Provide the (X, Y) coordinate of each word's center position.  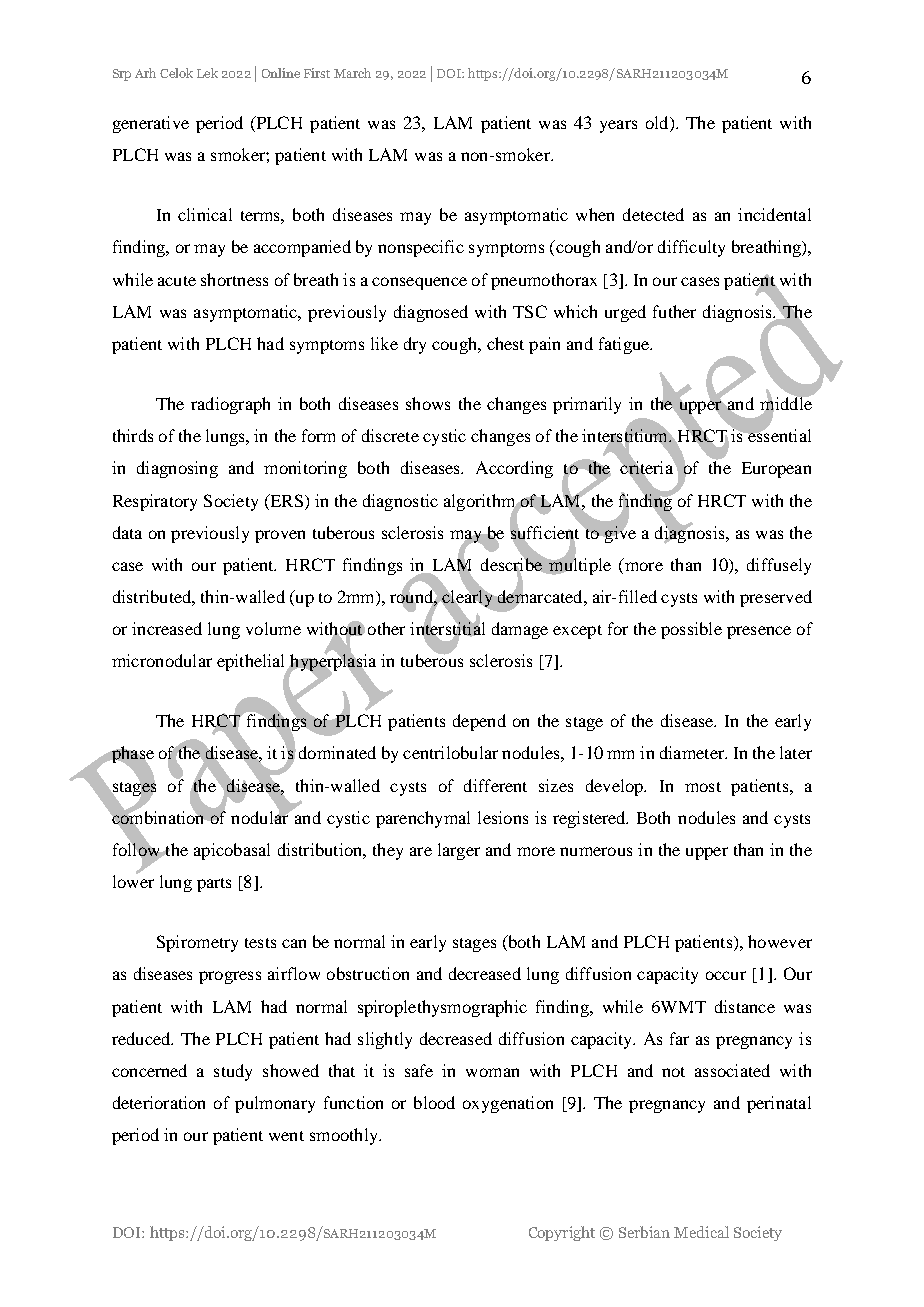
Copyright (562, 1233)
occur (726, 975)
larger (459, 851)
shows (428, 403)
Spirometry (197, 943)
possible (691, 630)
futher (674, 311)
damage (520, 630)
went (286, 1136)
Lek (207, 73)
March (352, 73)
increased (167, 628)
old (658, 124)
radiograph (230, 405)
